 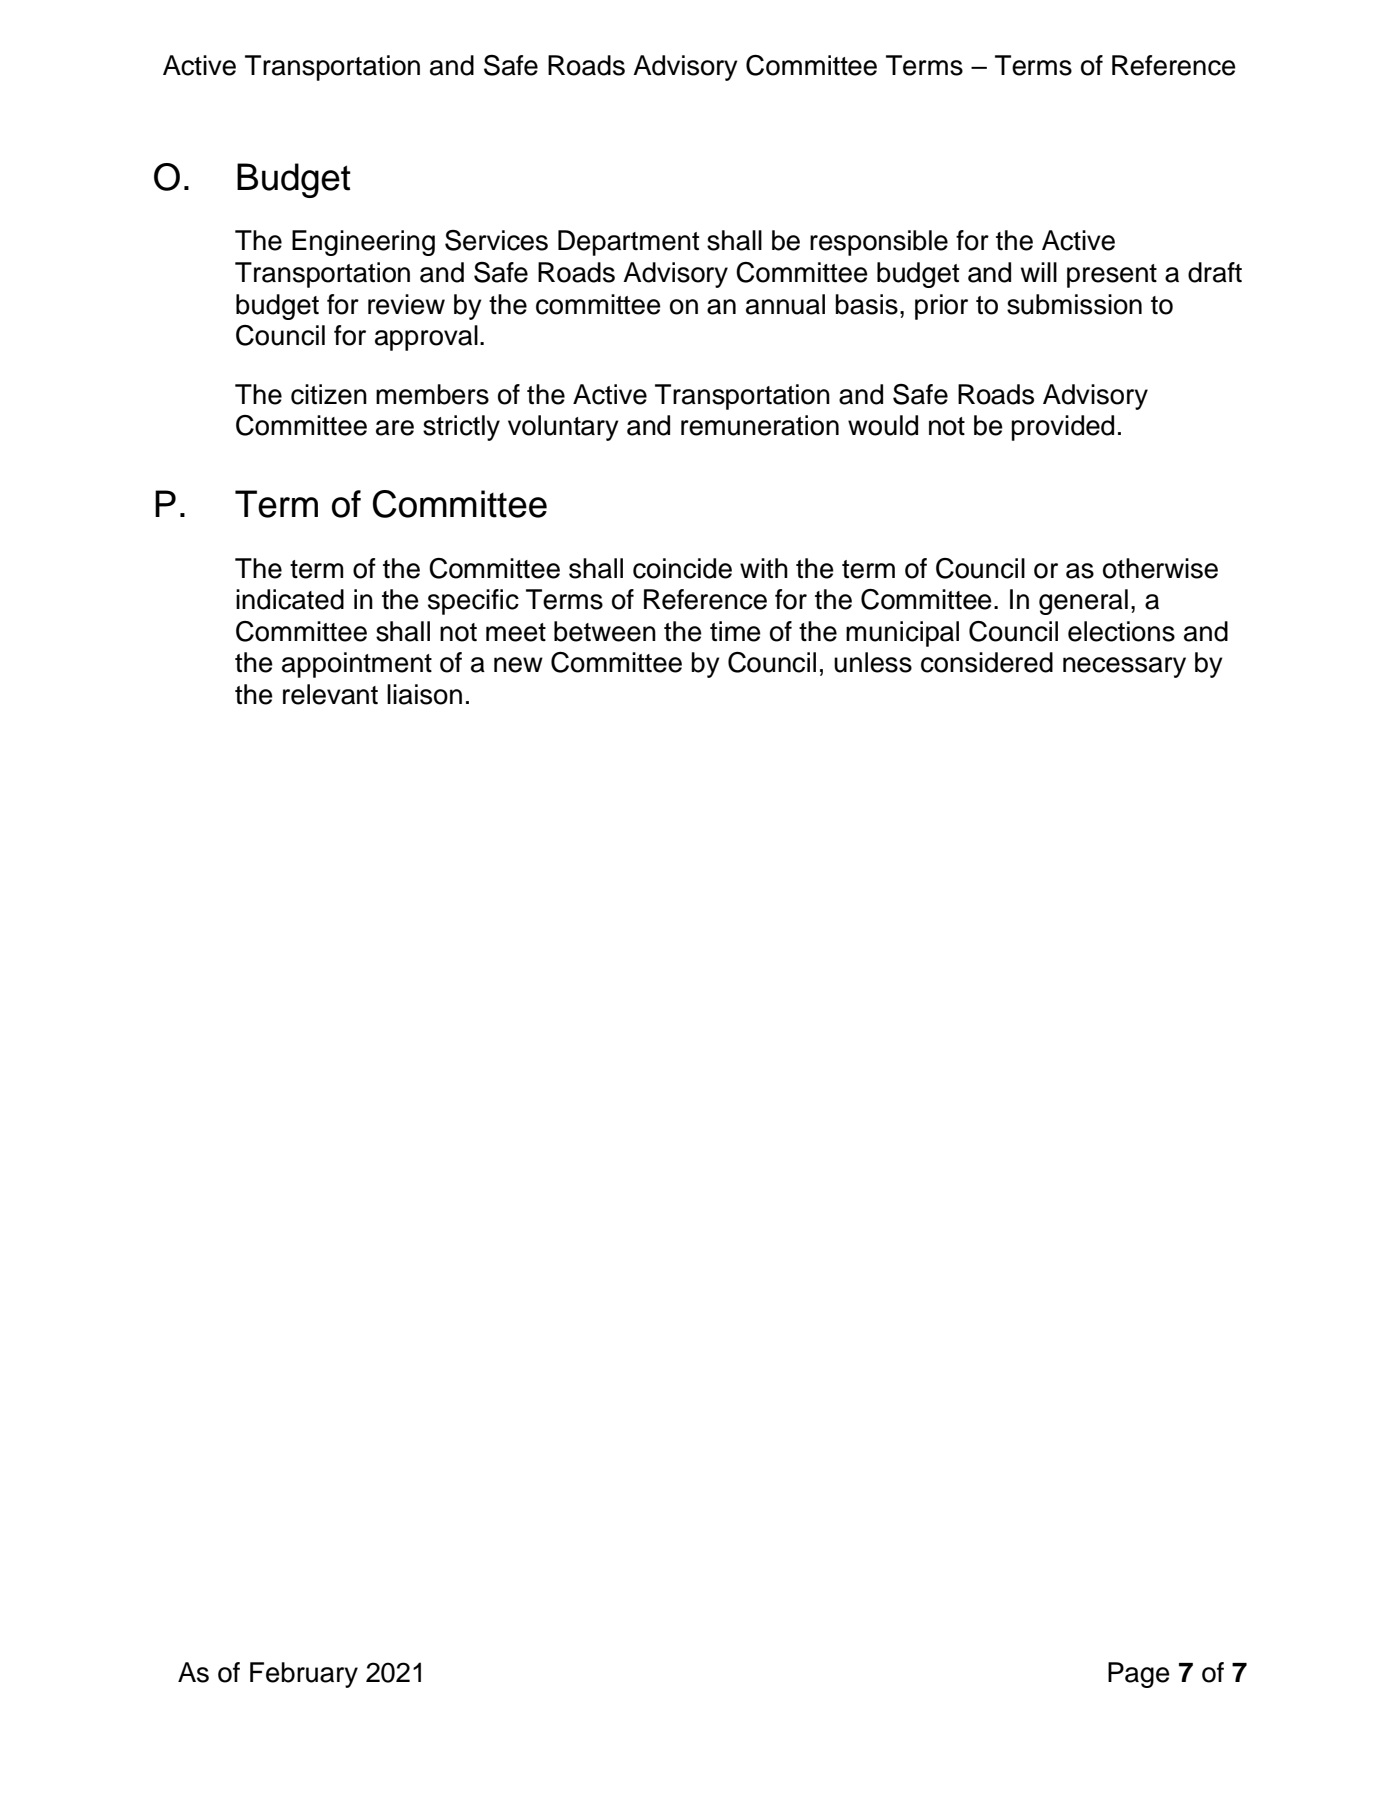 I want to click on Page, so click(x=1139, y=1675).
